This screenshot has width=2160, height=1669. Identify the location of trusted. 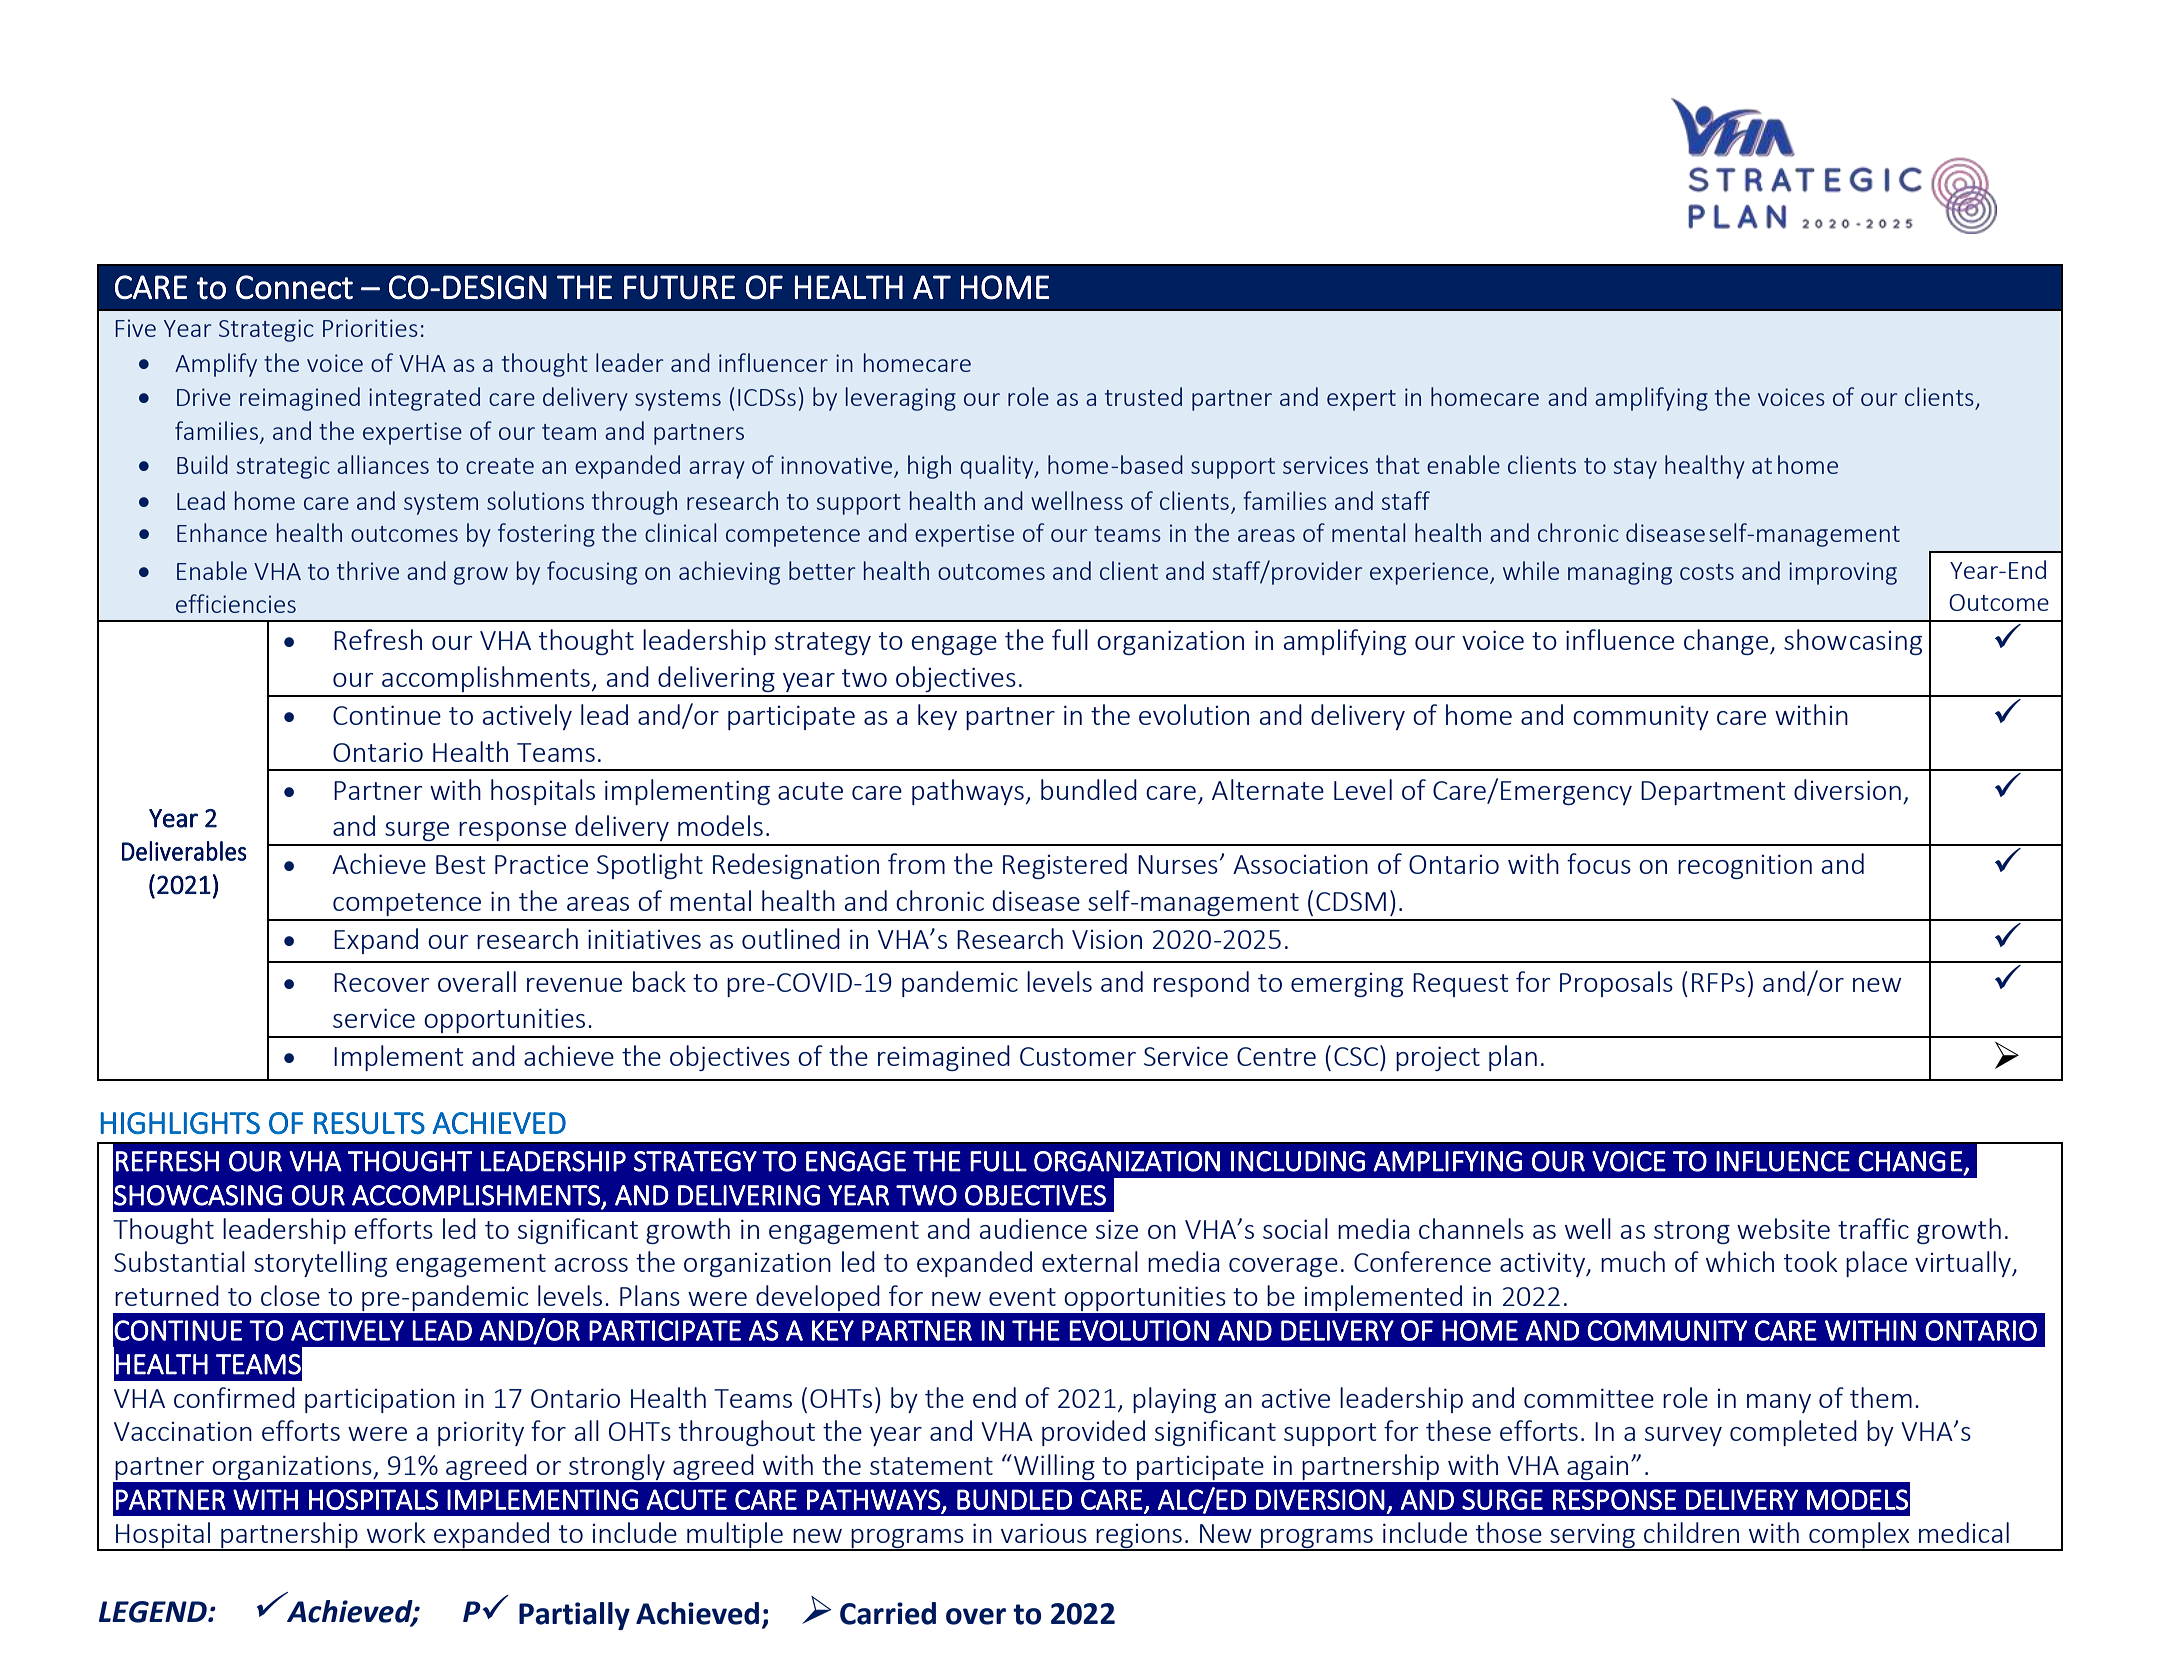
(1143, 396).
